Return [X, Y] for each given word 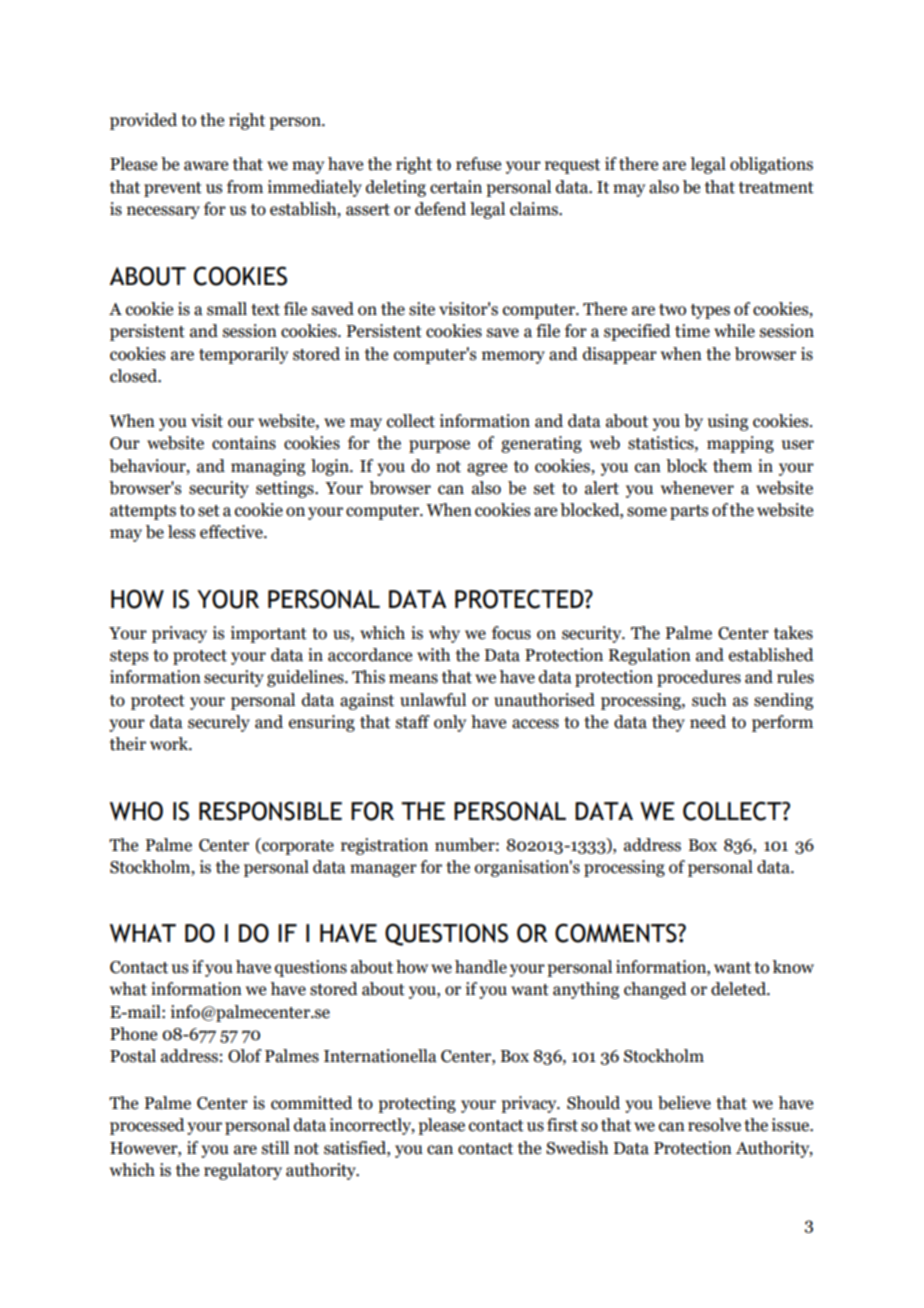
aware [206, 166]
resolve [714, 1125]
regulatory [243, 1171]
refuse [478, 164]
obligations [771, 165]
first [562, 1125]
